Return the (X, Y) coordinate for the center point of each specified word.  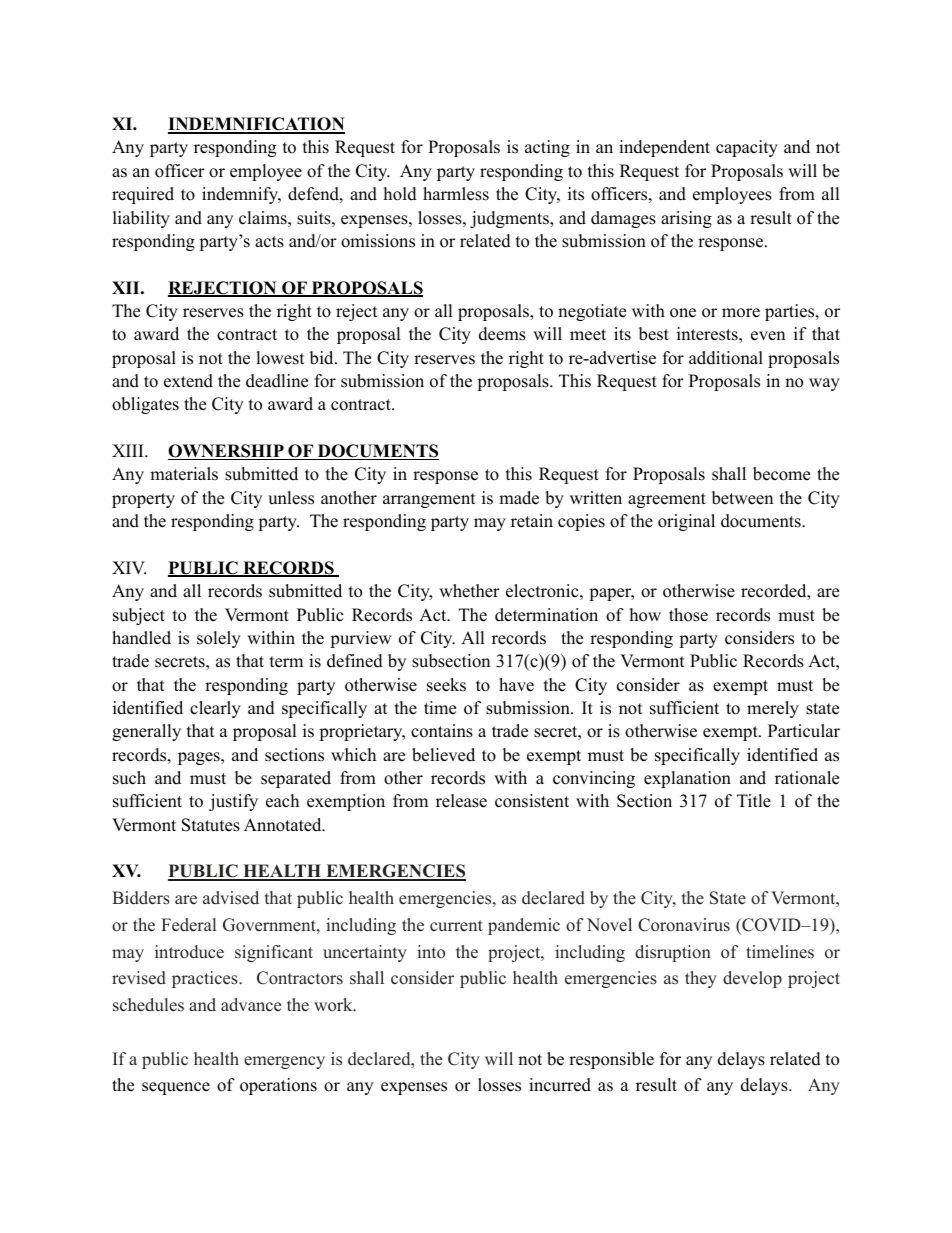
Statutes (211, 825)
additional (726, 358)
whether (469, 591)
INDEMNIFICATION (256, 125)
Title (754, 801)
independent (664, 148)
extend (188, 381)
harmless (456, 194)
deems (502, 334)
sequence (176, 1088)
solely (219, 639)
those (688, 615)
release (461, 801)
